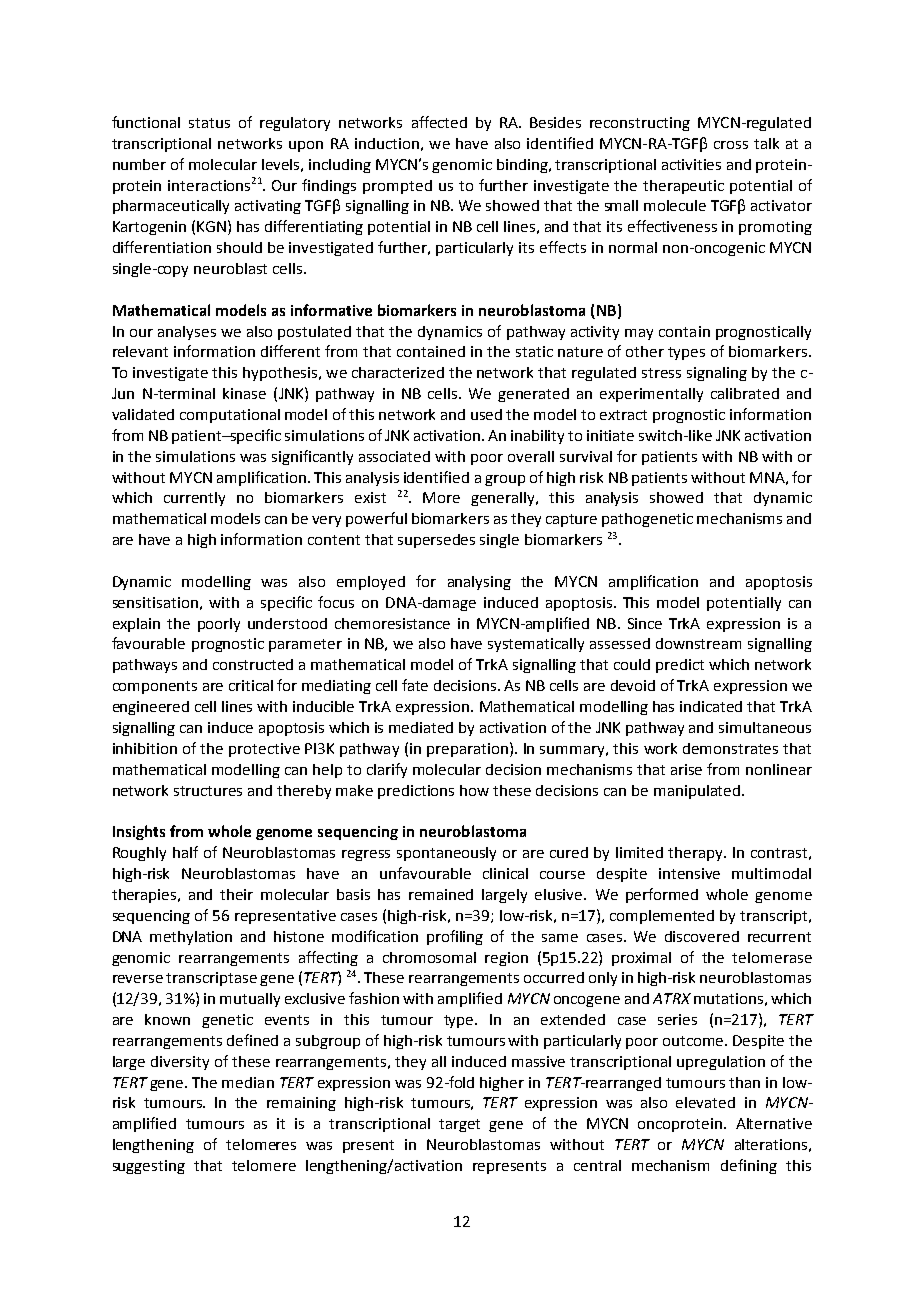 The height and width of the document is (1308, 924). Describe the element at coordinates (691, 164) in the document. I see `activities` at that location.
